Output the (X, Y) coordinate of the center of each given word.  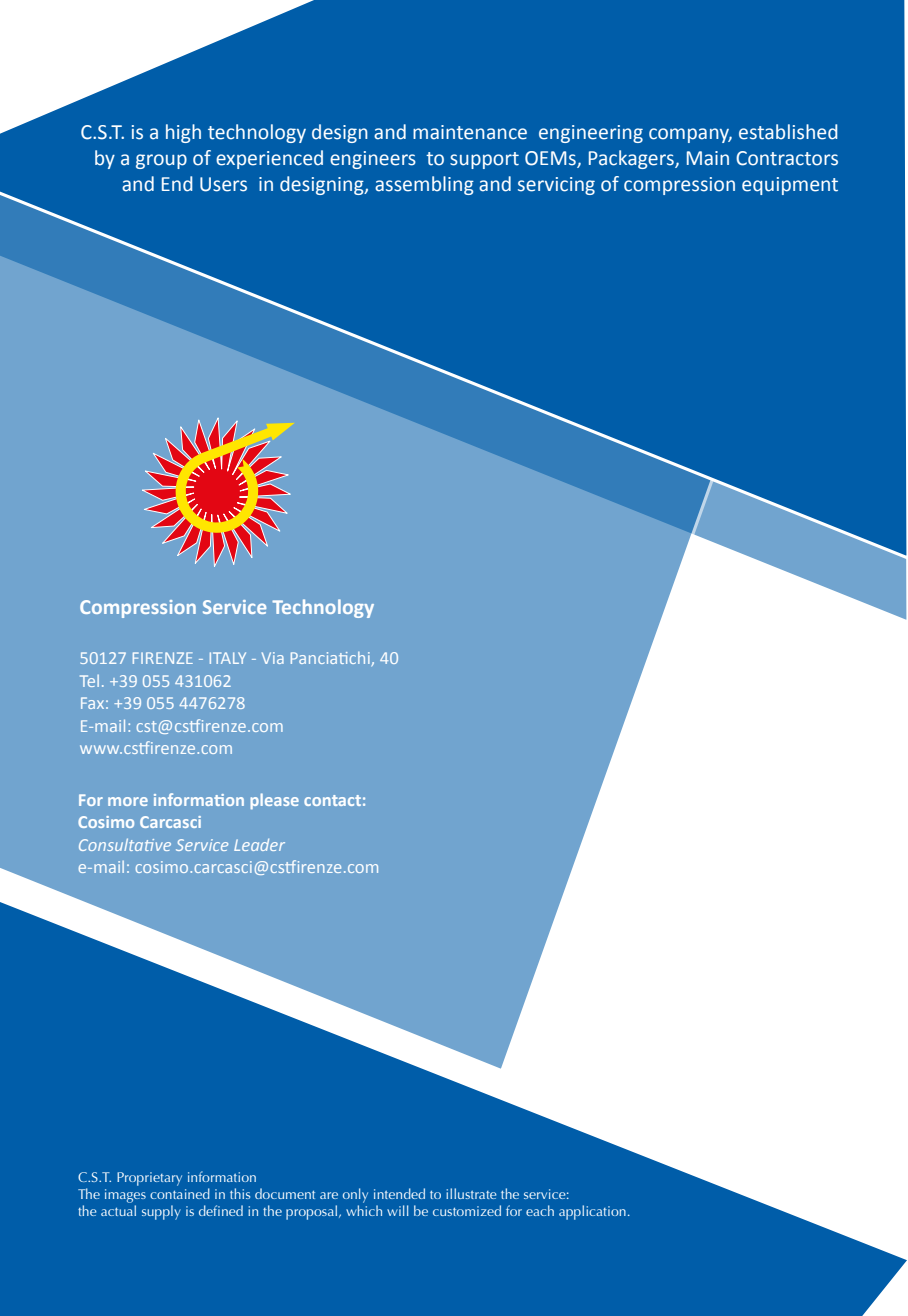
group (161, 161)
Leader (259, 845)
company (690, 135)
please (274, 801)
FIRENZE (163, 658)
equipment (790, 186)
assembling (424, 185)
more (128, 801)
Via (273, 658)
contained (180, 1193)
